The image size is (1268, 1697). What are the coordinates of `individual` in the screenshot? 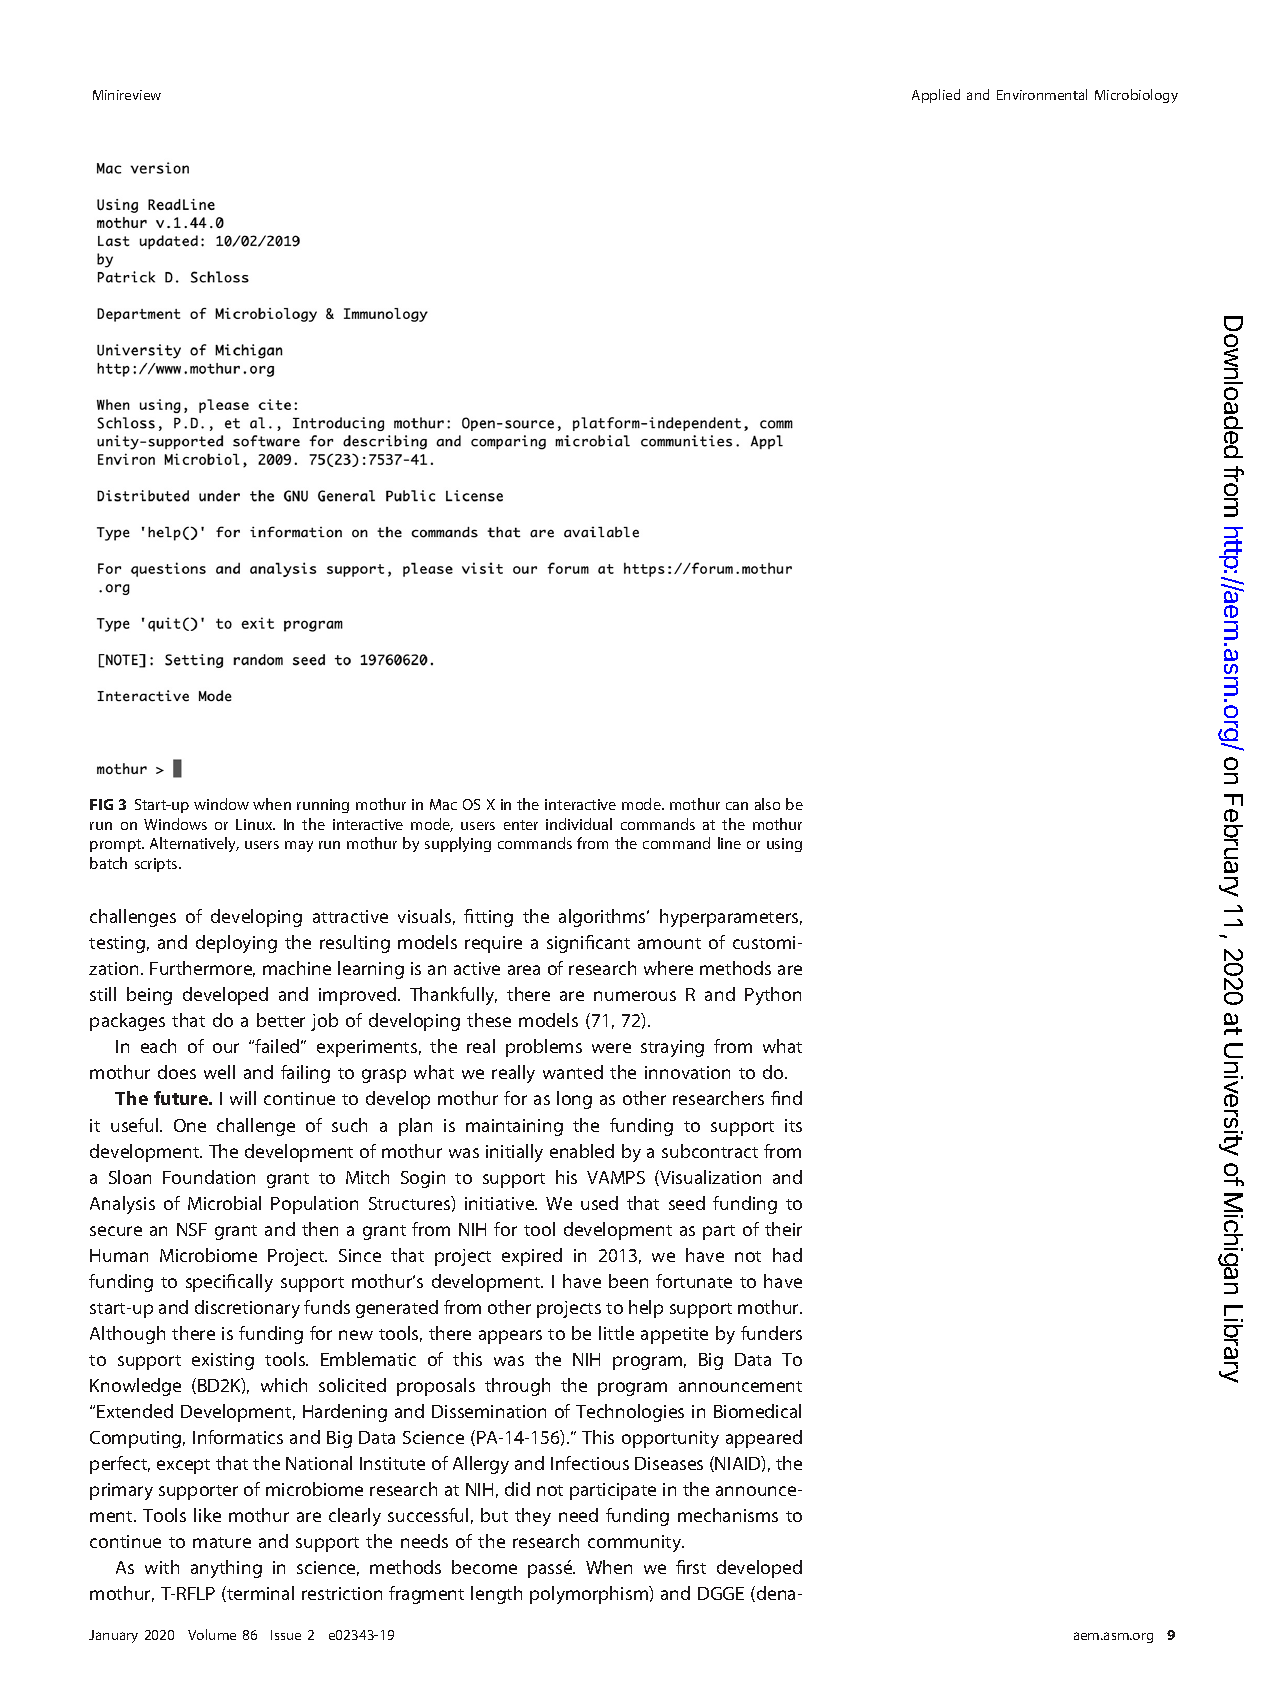 It's located at (579, 824).
